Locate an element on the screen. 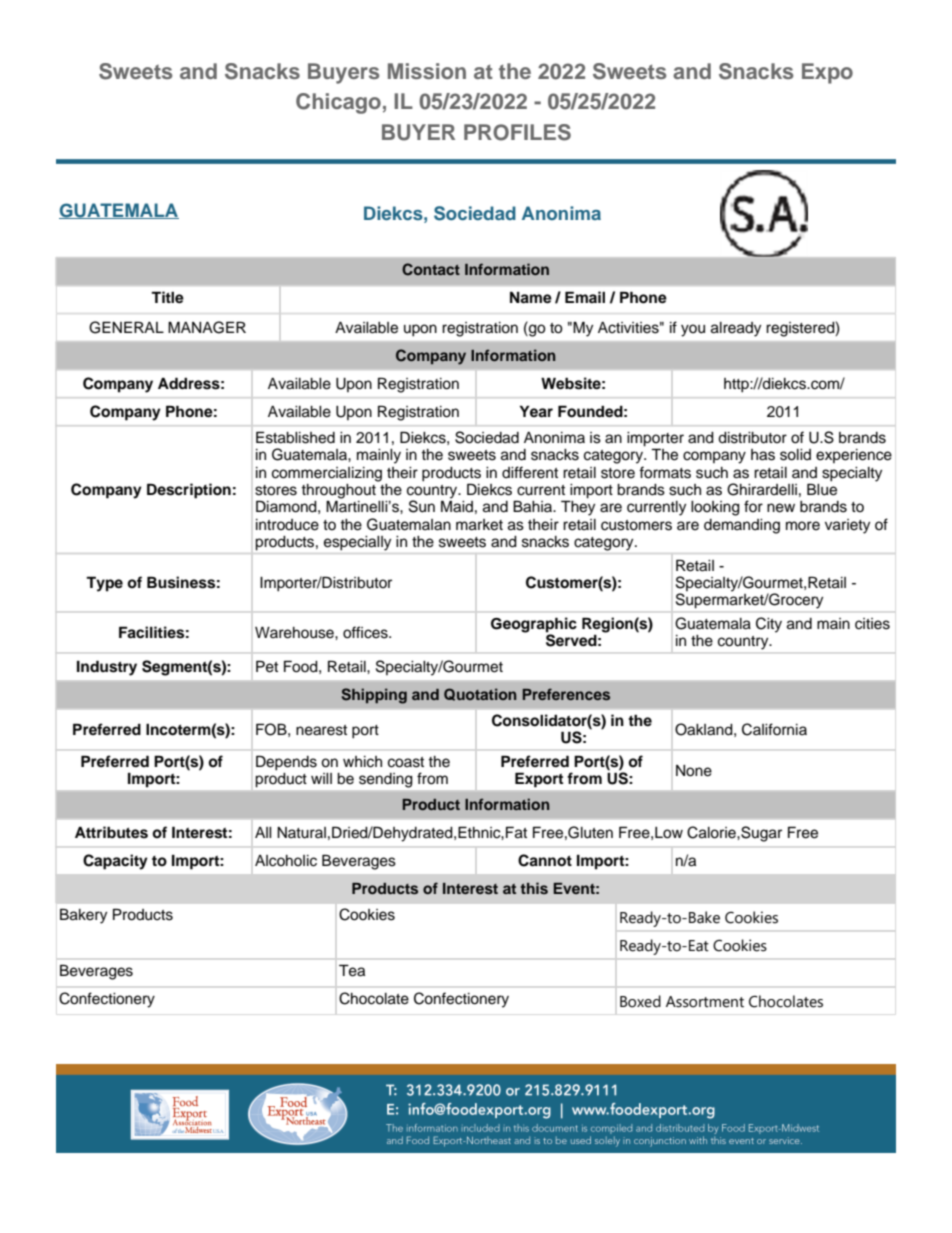 The width and height of the screenshot is (952, 1233). Name is located at coordinates (531, 297).
